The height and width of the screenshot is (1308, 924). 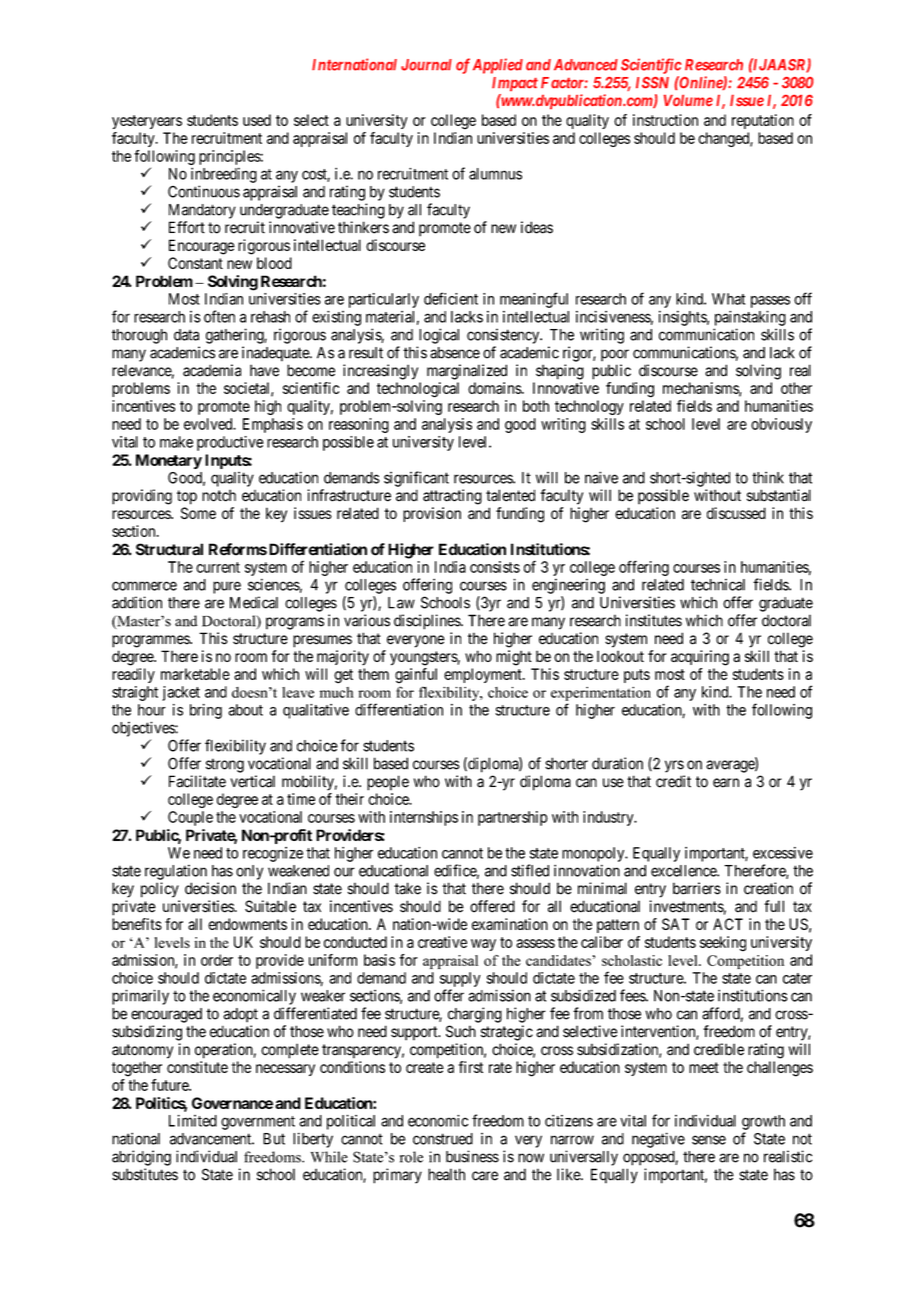 What do you see at coordinates (452, 497) in the screenshot?
I see `attracting` at bounding box center [452, 497].
